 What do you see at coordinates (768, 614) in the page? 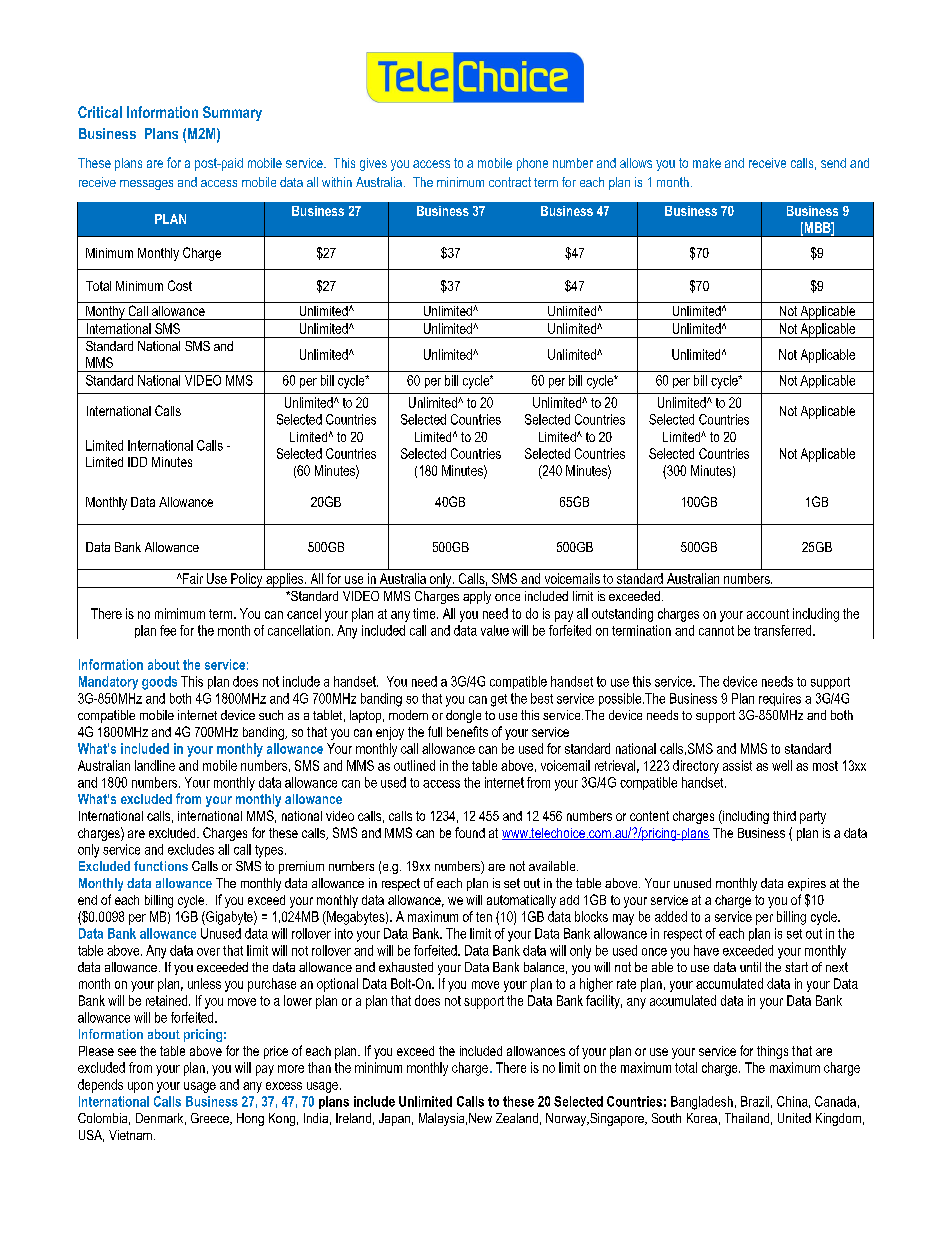
I see `account` at bounding box center [768, 614].
